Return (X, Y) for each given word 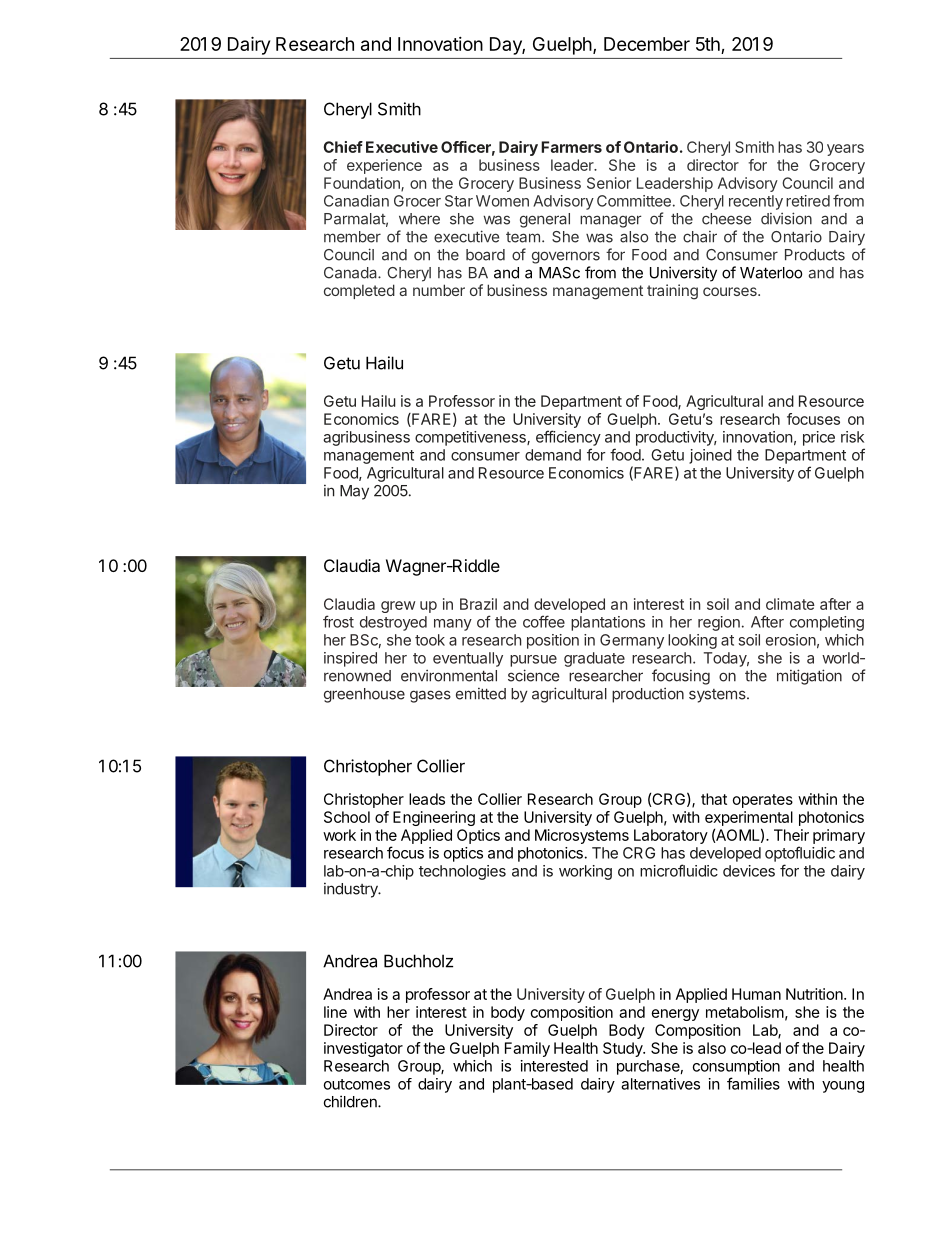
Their (791, 835)
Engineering (434, 818)
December (647, 44)
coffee (544, 621)
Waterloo (771, 273)
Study (623, 1049)
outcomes (357, 1084)
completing (827, 623)
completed (359, 291)
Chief (343, 147)
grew (398, 607)
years (845, 150)
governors (566, 257)
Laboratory (671, 836)
